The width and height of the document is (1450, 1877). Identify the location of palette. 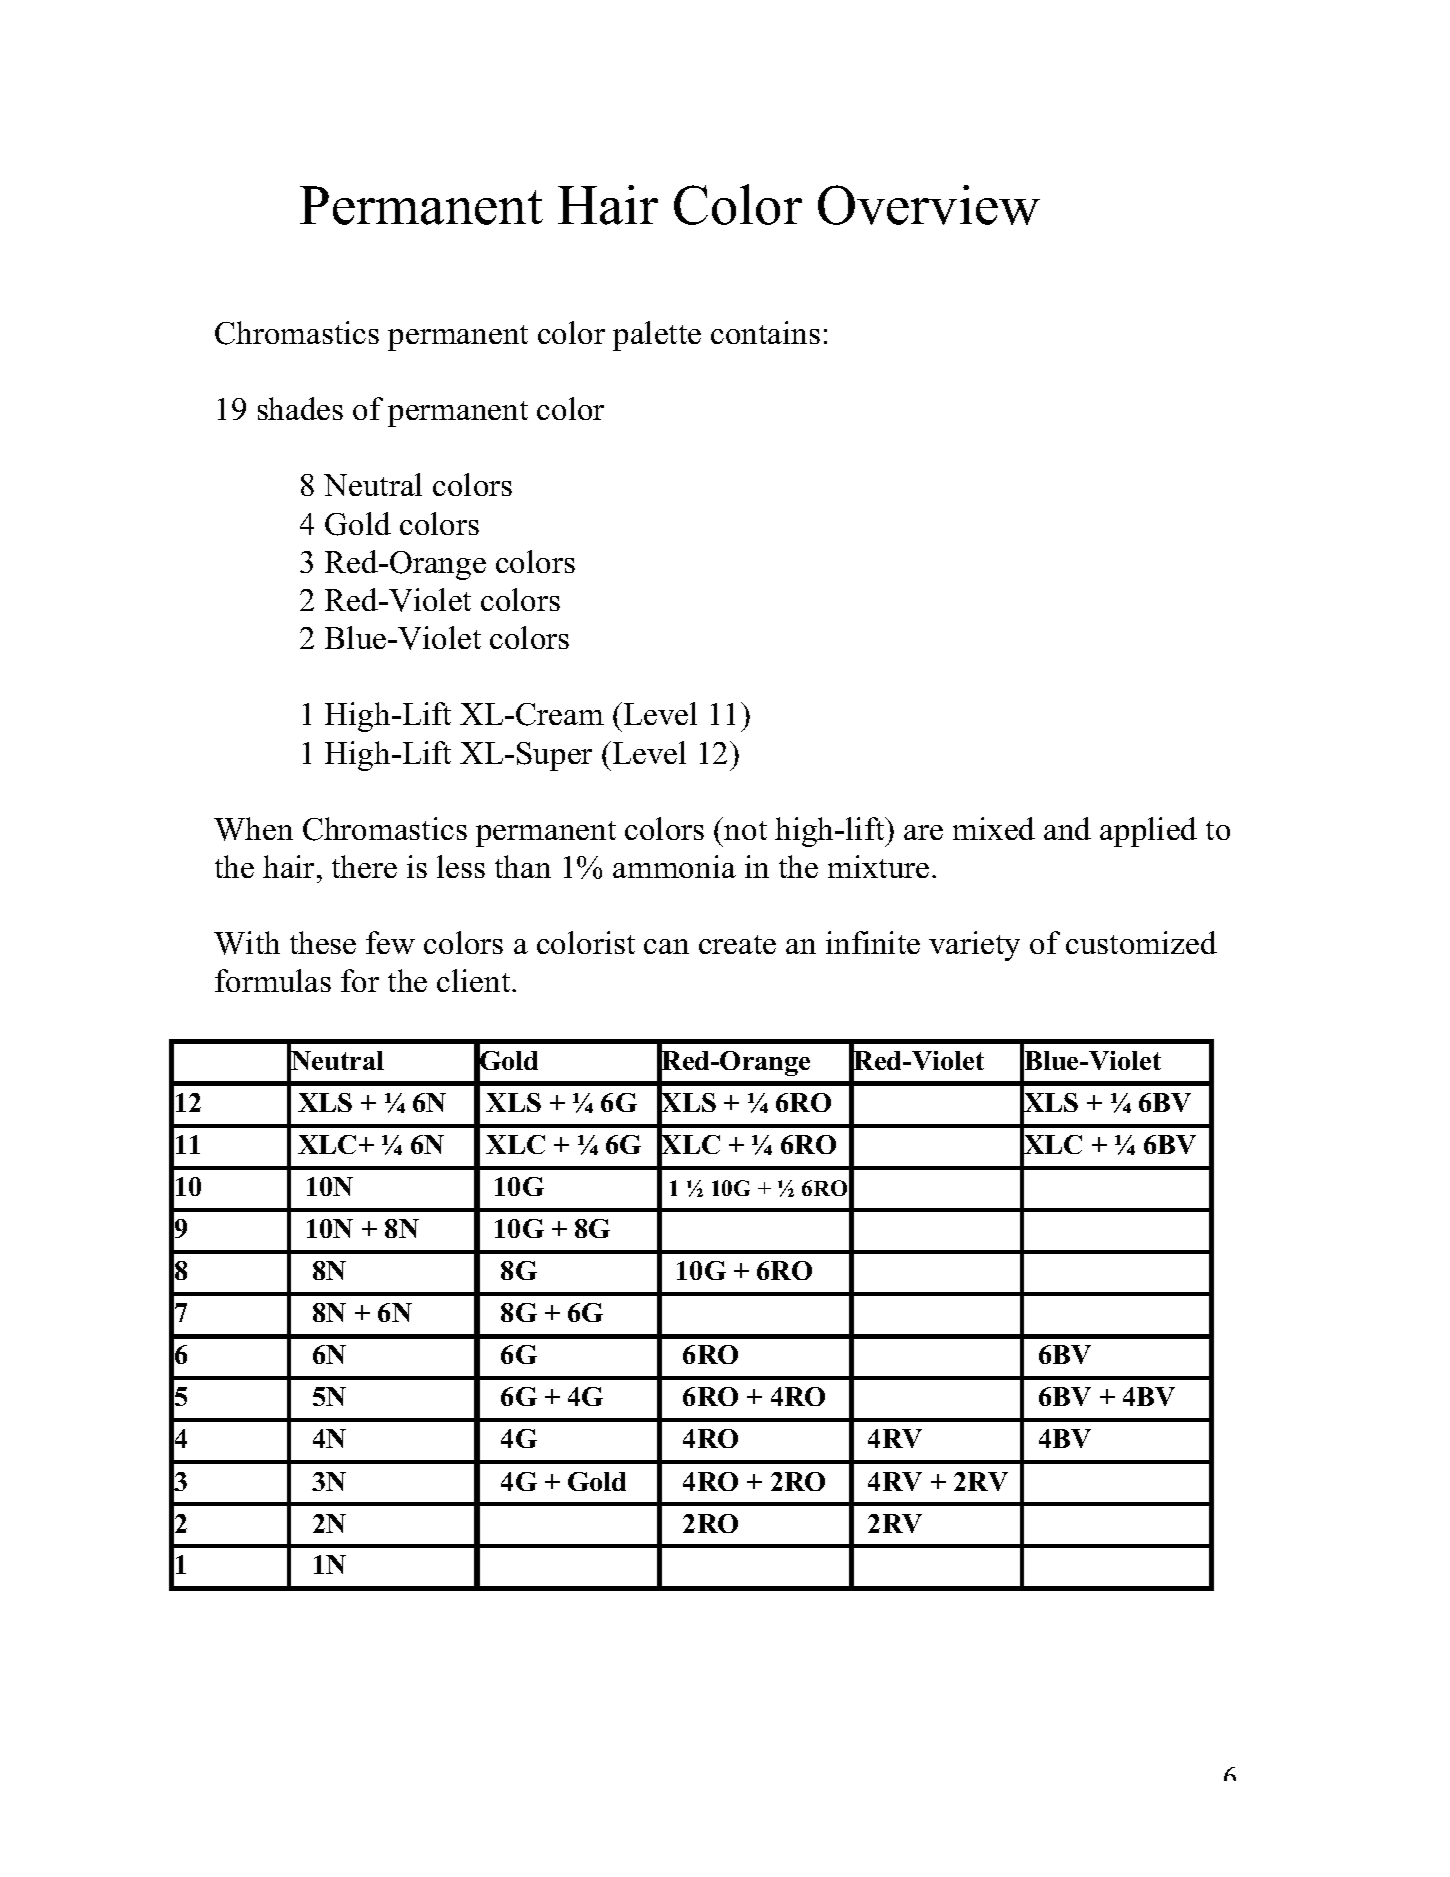
(657, 336).
